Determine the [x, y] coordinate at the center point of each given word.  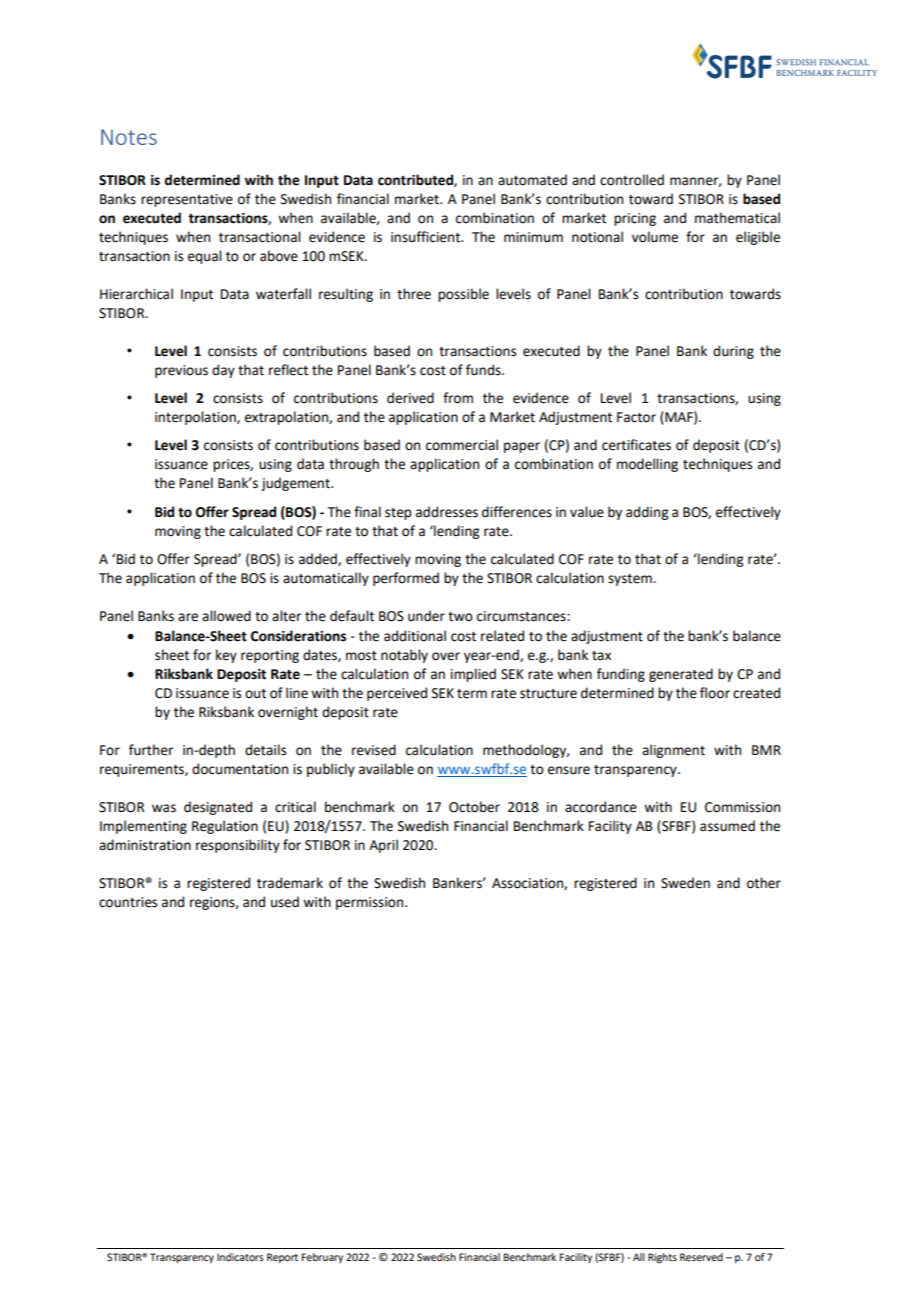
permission [371, 903]
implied [473, 675]
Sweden [685, 883]
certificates [636, 445]
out [255, 694]
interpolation [196, 418]
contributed [416, 180]
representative [187, 200]
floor [715, 693]
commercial [462, 445]
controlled [632, 180]
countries [128, 902]
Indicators [240, 1257]
